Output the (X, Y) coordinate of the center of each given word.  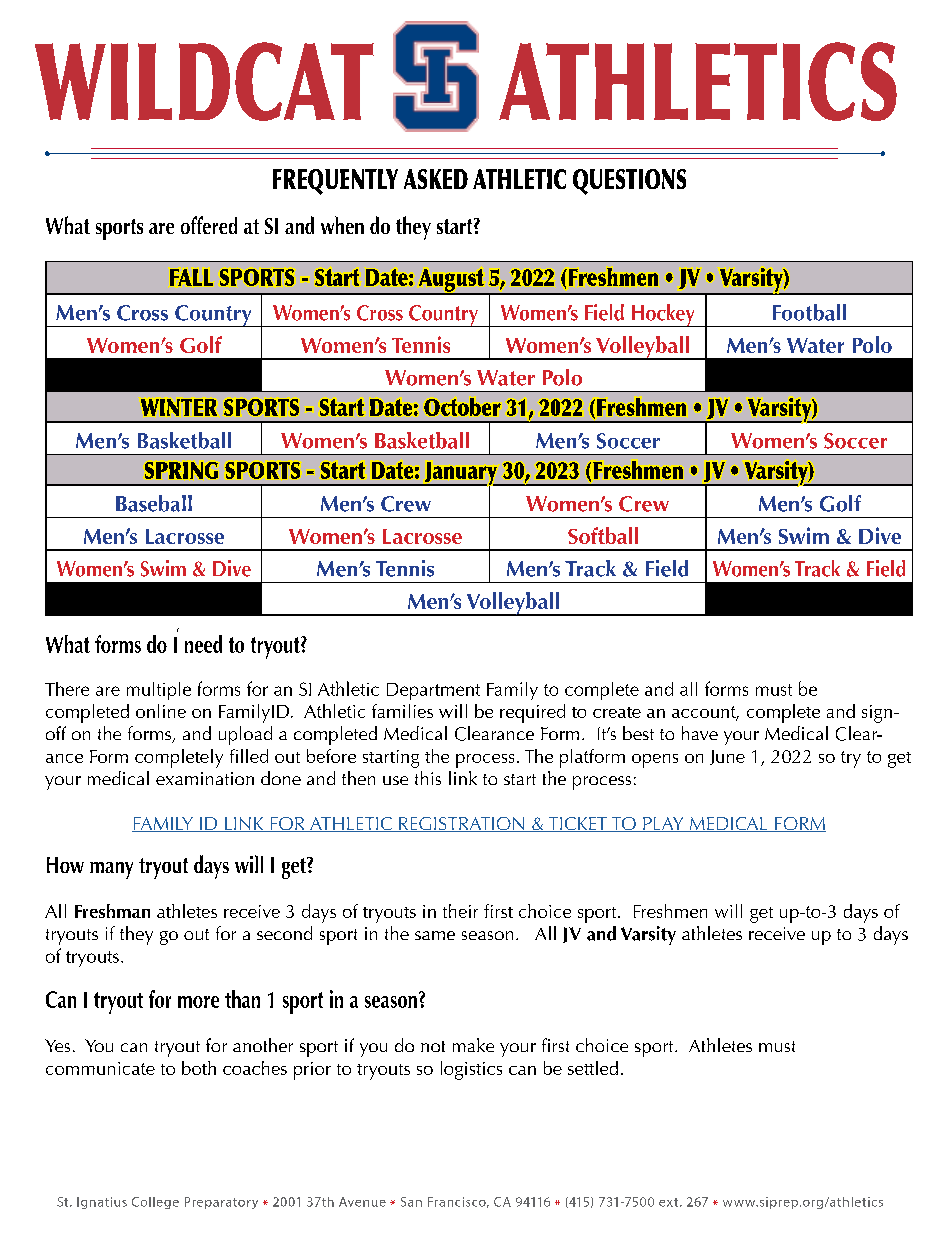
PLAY (663, 824)
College (155, 1203)
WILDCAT (204, 81)
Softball (603, 535)
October (462, 407)
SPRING (181, 470)
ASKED (436, 179)
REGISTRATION (462, 824)
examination (205, 778)
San (411, 1202)
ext (670, 1202)
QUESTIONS (629, 182)
